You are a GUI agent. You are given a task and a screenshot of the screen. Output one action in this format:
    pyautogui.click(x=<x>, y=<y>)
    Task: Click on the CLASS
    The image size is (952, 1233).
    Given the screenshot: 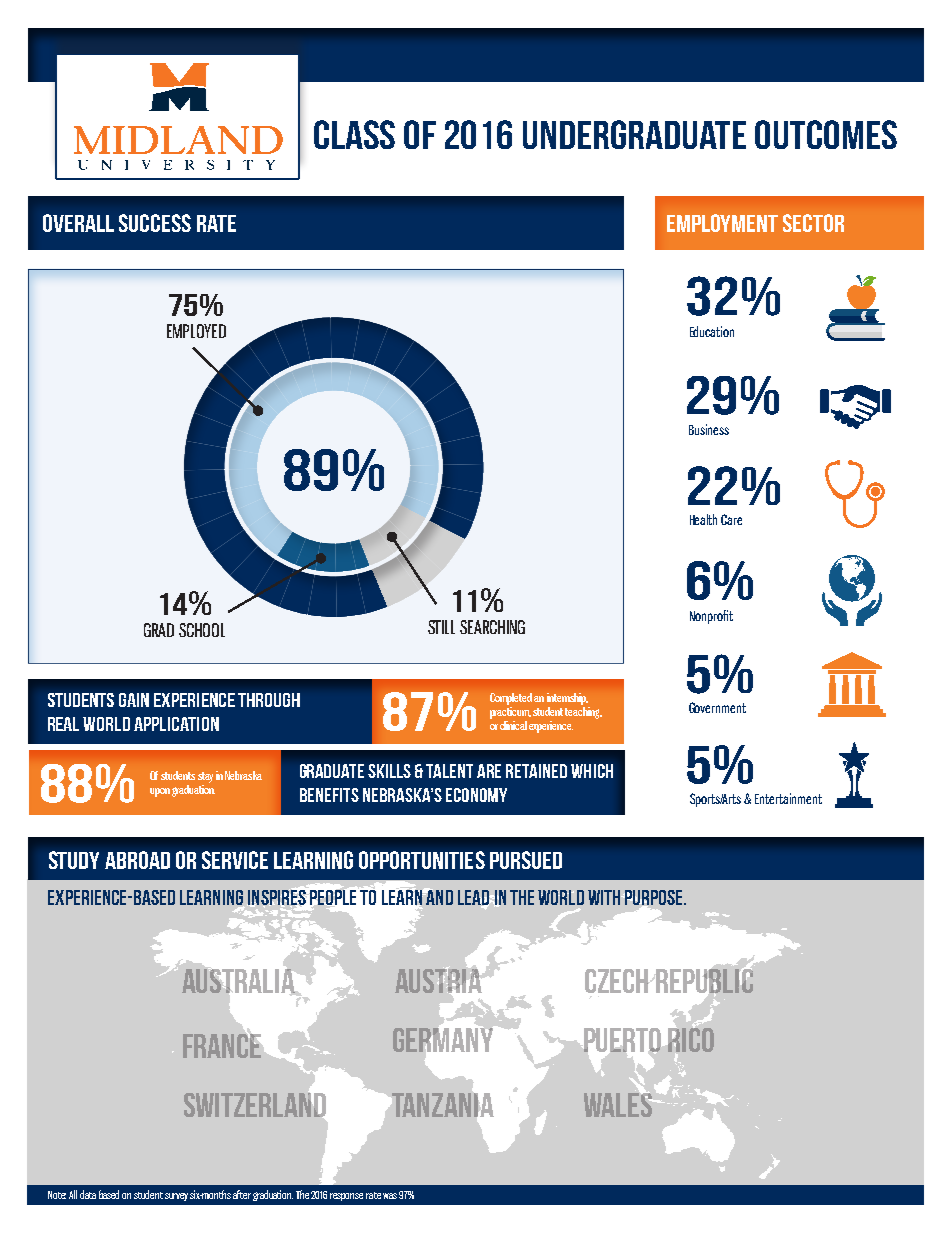 What is the action you would take?
    pyautogui.click(x=354, y=134)
